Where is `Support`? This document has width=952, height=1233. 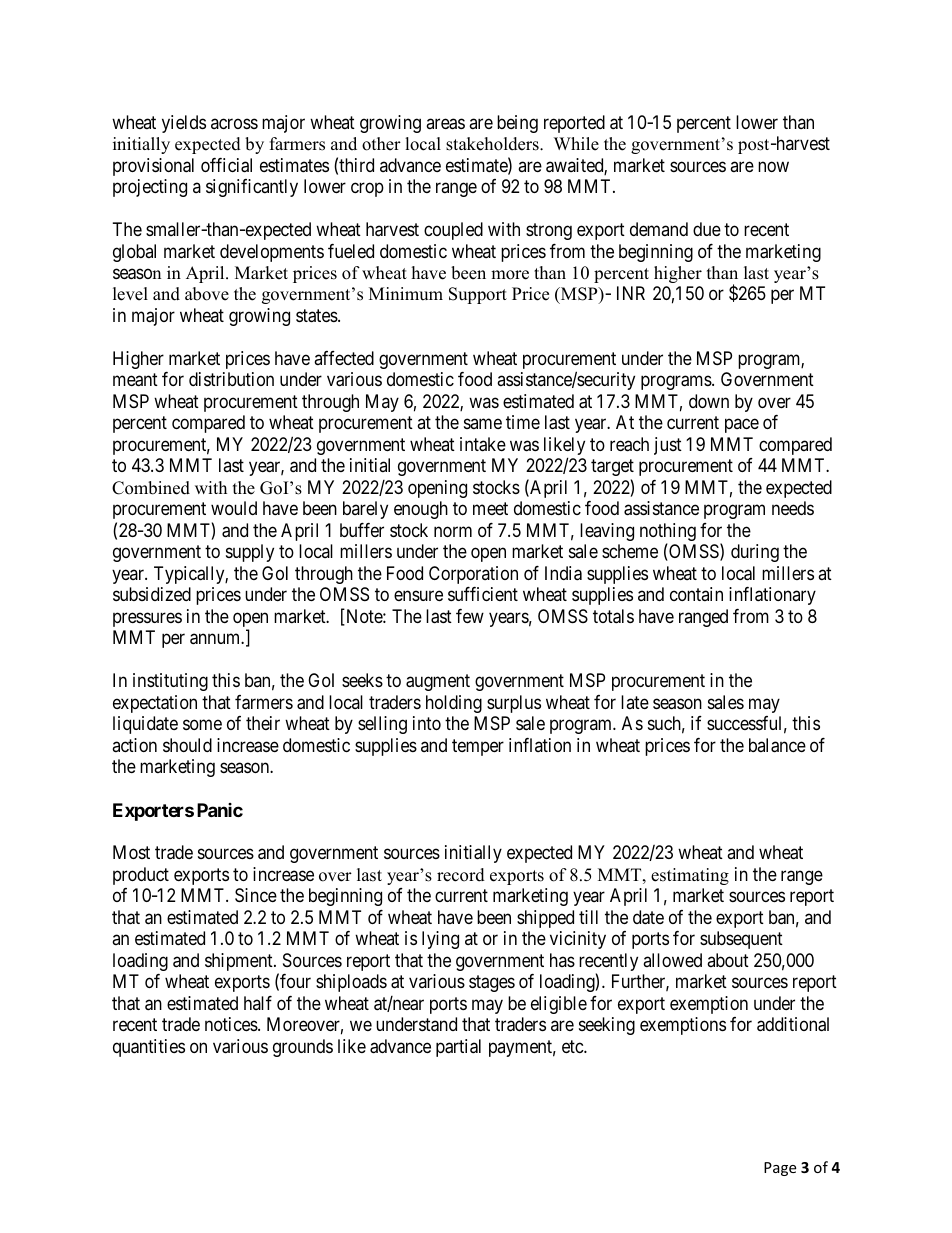
Support is located at coordinates (478, 295).
